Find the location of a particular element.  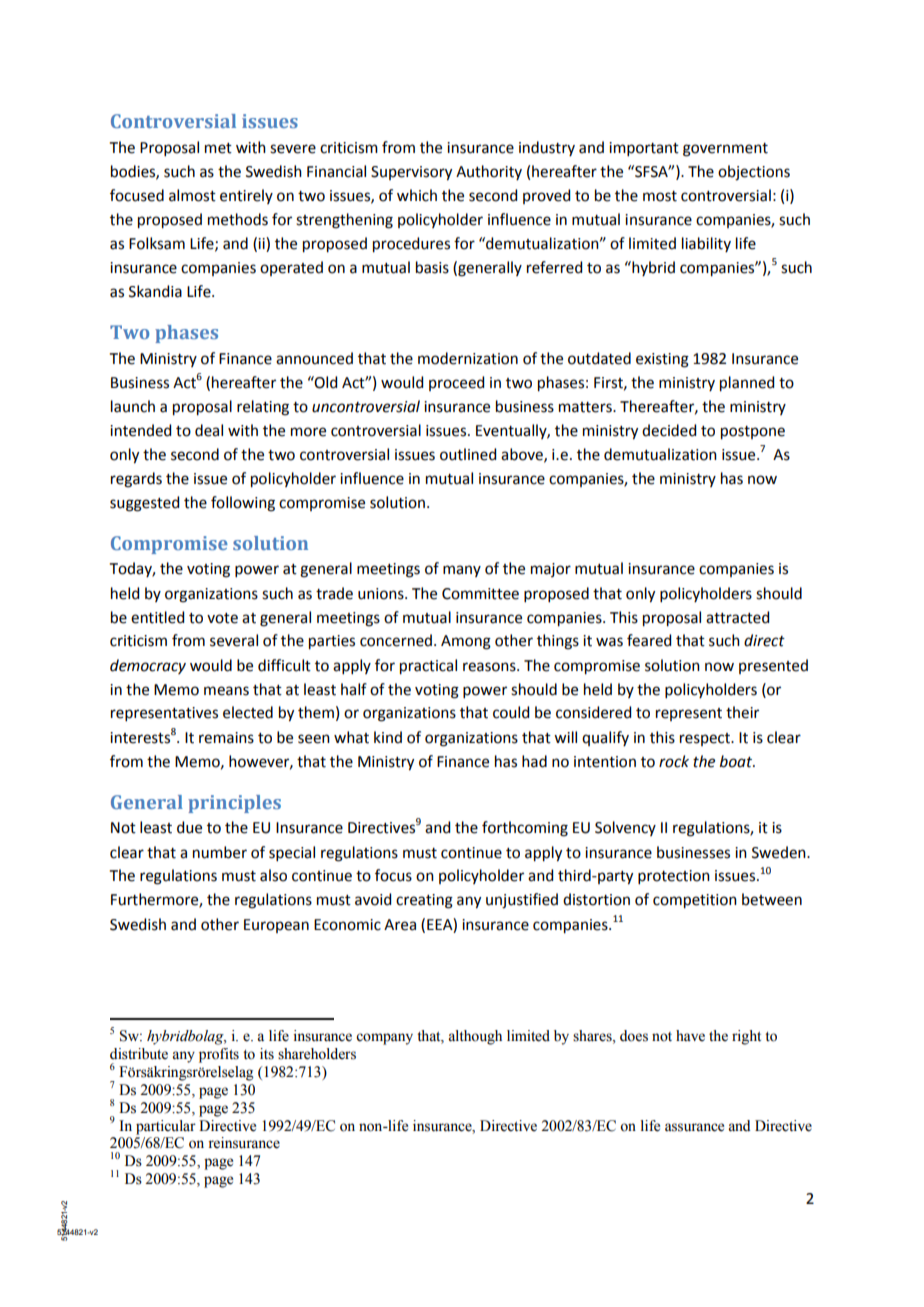

government is located at coordinates (725, 150).
